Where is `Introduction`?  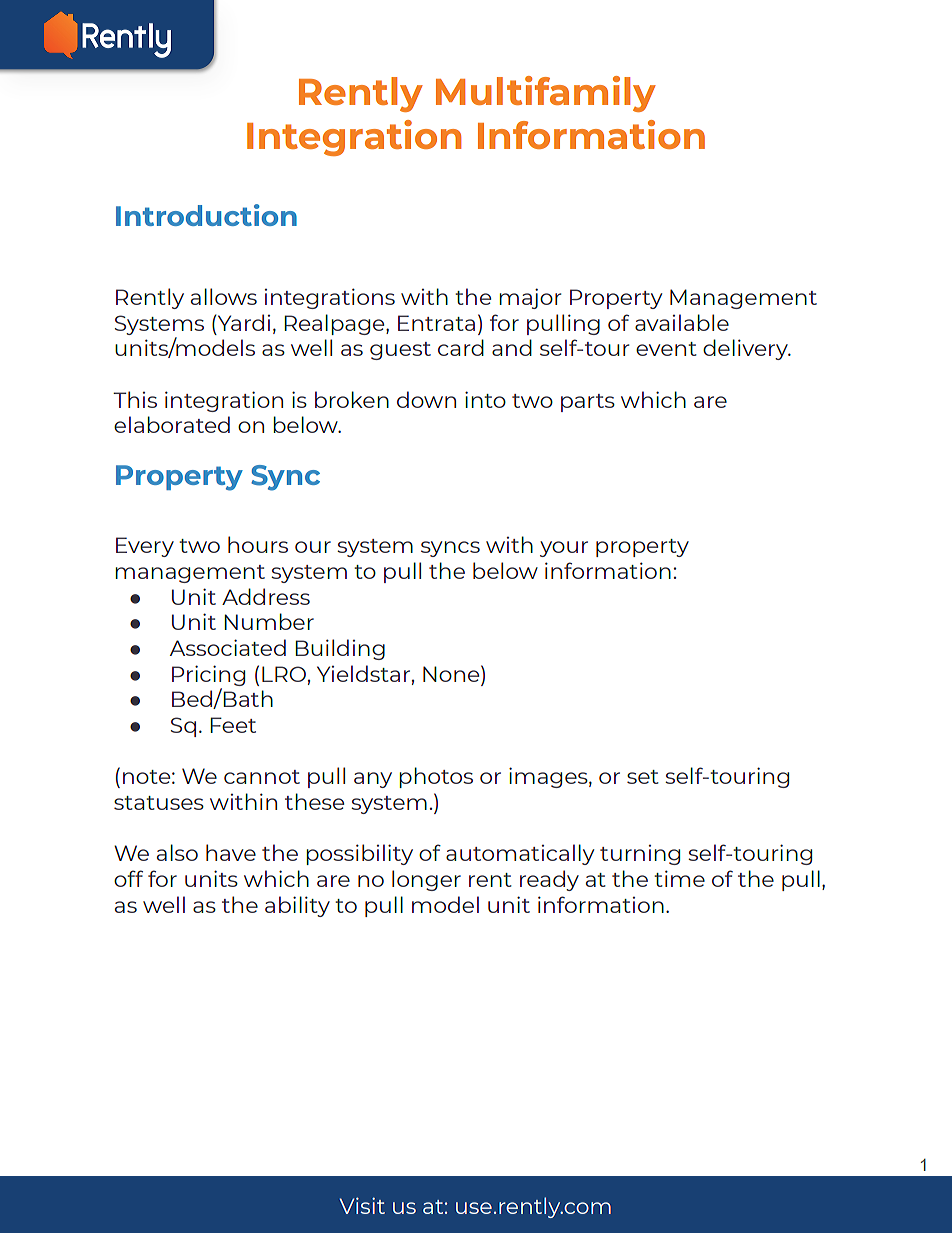
Introduction is located at coordinates (206, 215).
